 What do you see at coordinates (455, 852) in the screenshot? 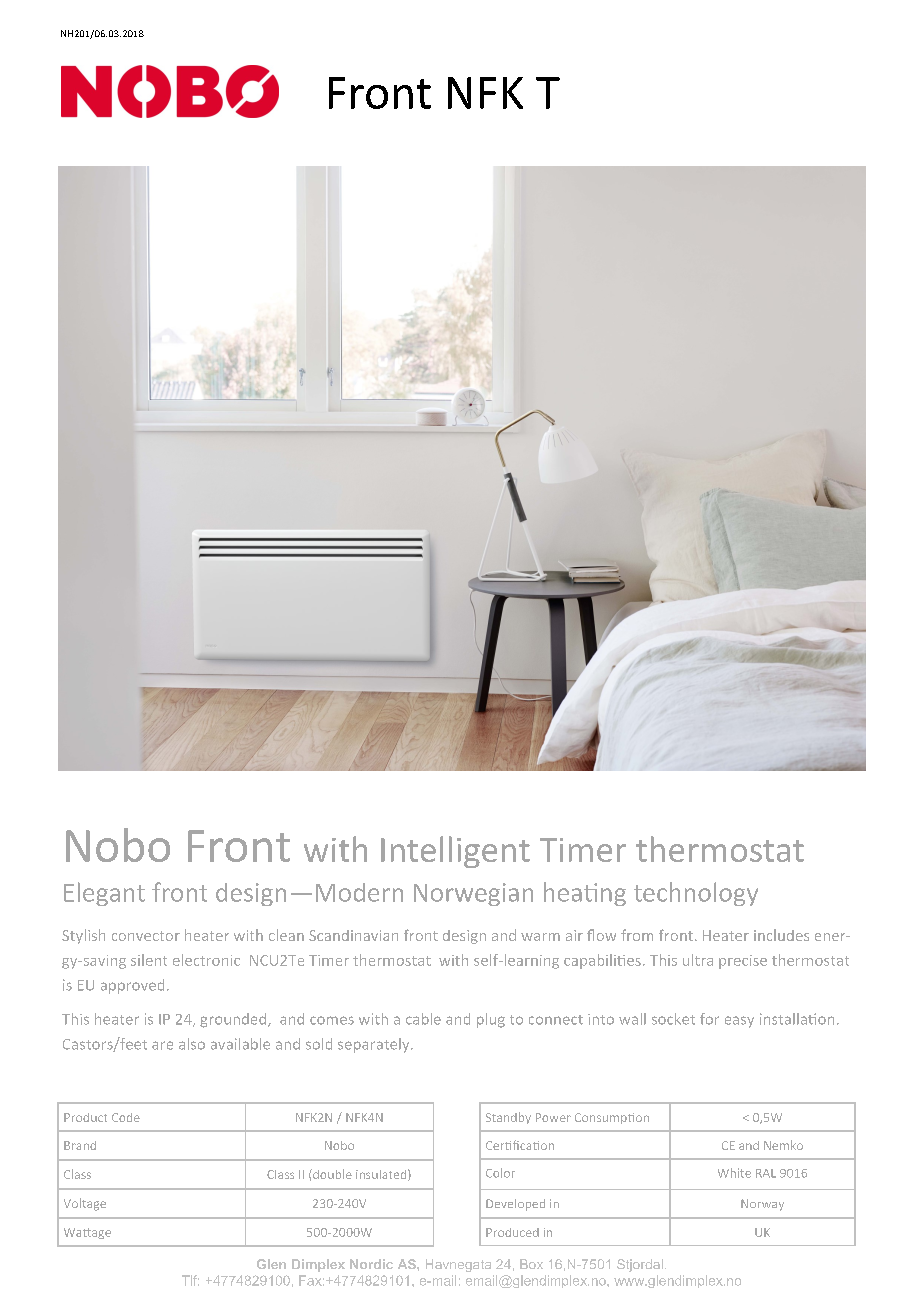
I see `Intelligent` at bounding box center [455, 852].
